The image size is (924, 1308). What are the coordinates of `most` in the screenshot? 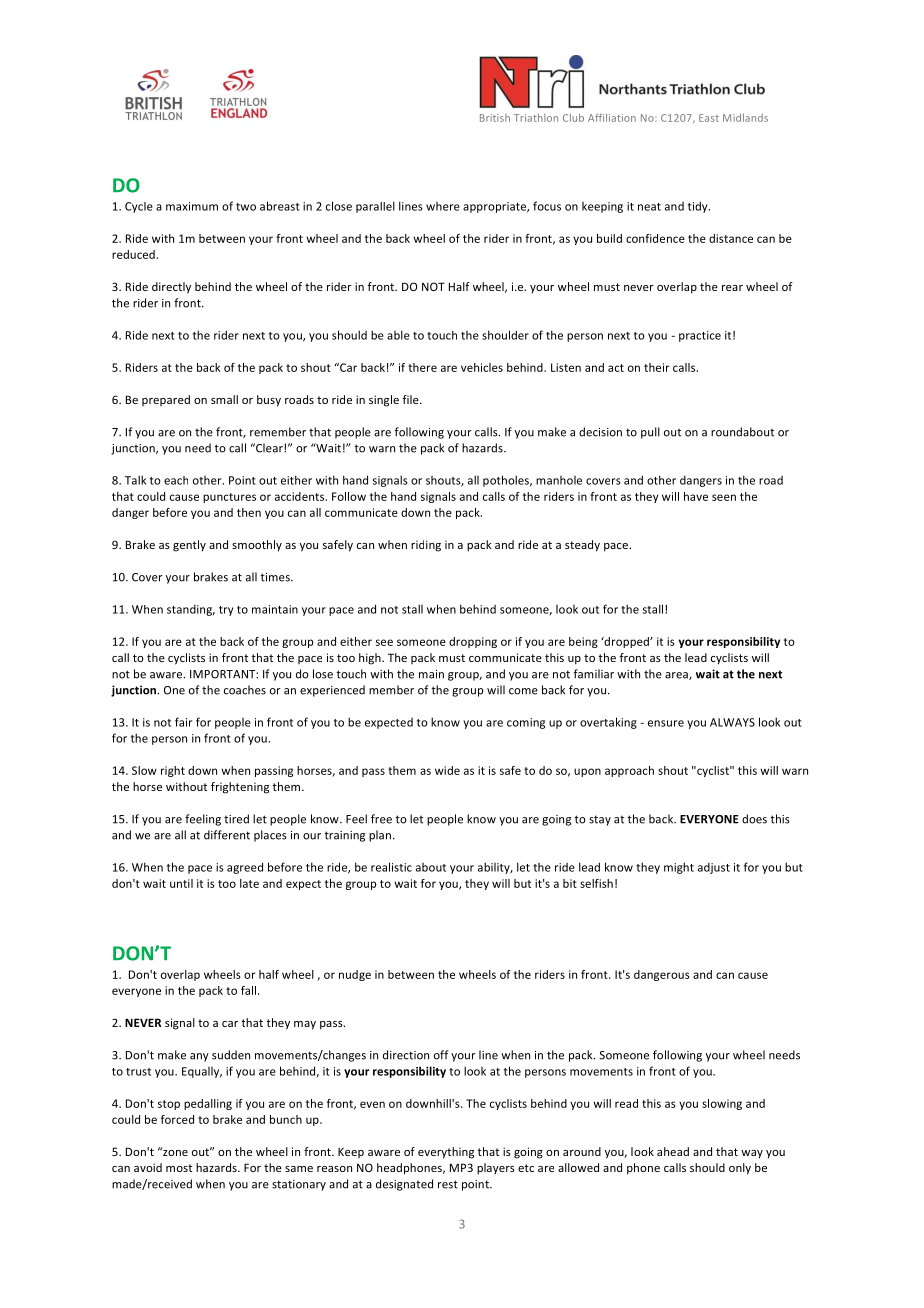 It's located at (179, 1168).
